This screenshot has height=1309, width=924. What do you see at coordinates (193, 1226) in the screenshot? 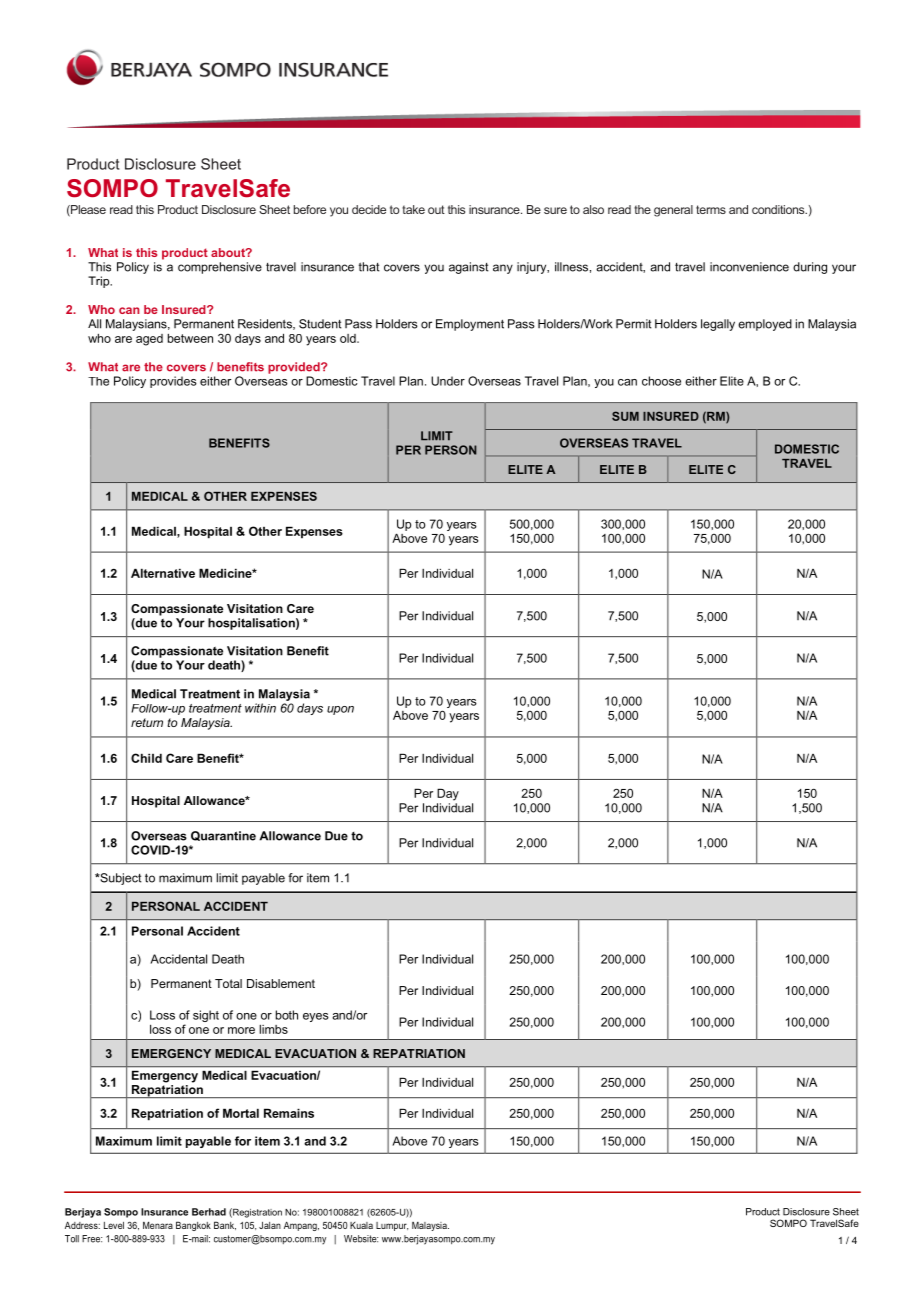
I see `Bangkok` at bounding box center [193, 1226].
